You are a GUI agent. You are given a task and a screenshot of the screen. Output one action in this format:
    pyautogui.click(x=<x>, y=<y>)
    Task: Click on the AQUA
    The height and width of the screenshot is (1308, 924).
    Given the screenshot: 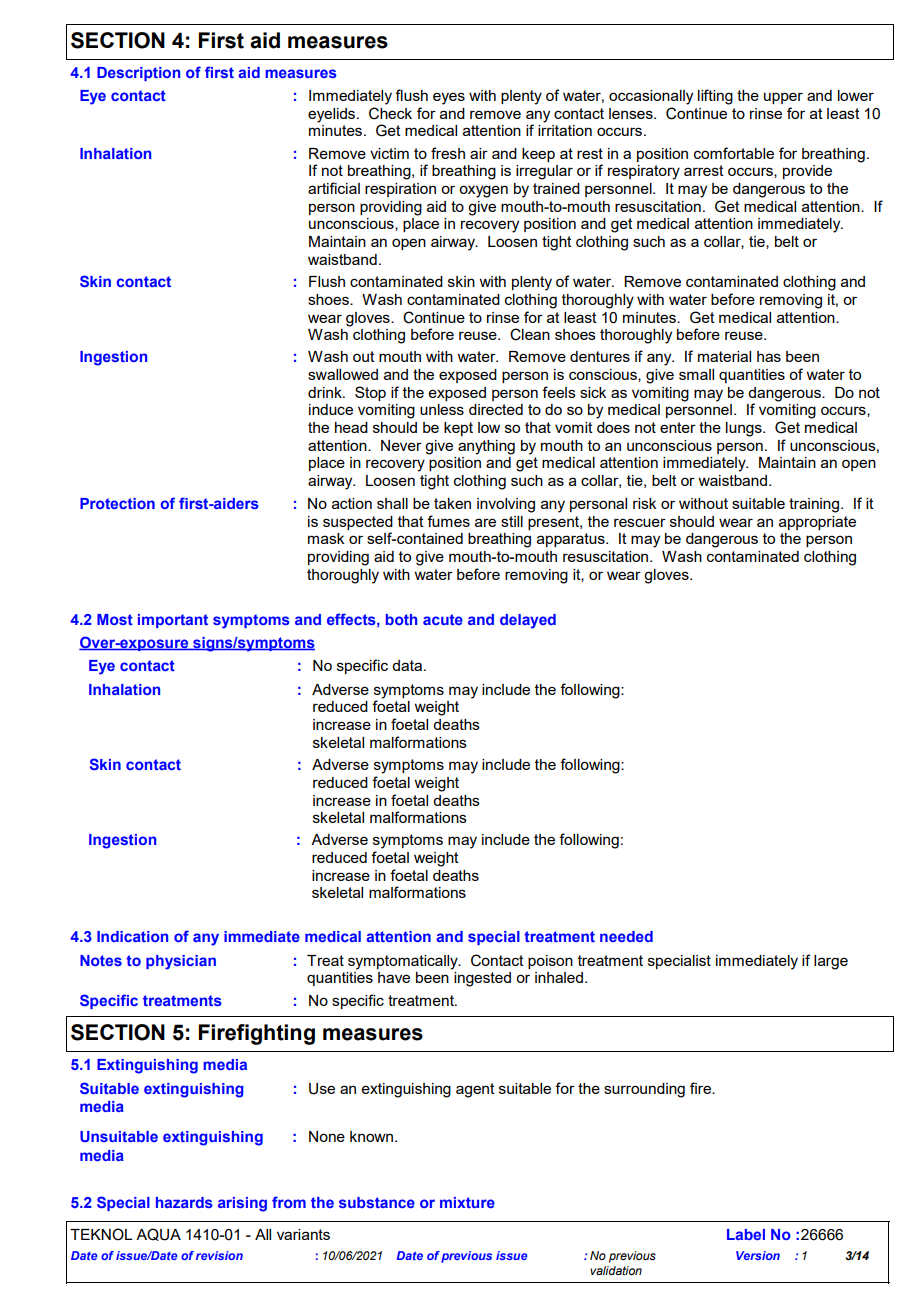 What is the action you would take?
    pyautogui.click(x=158, y=1234)
